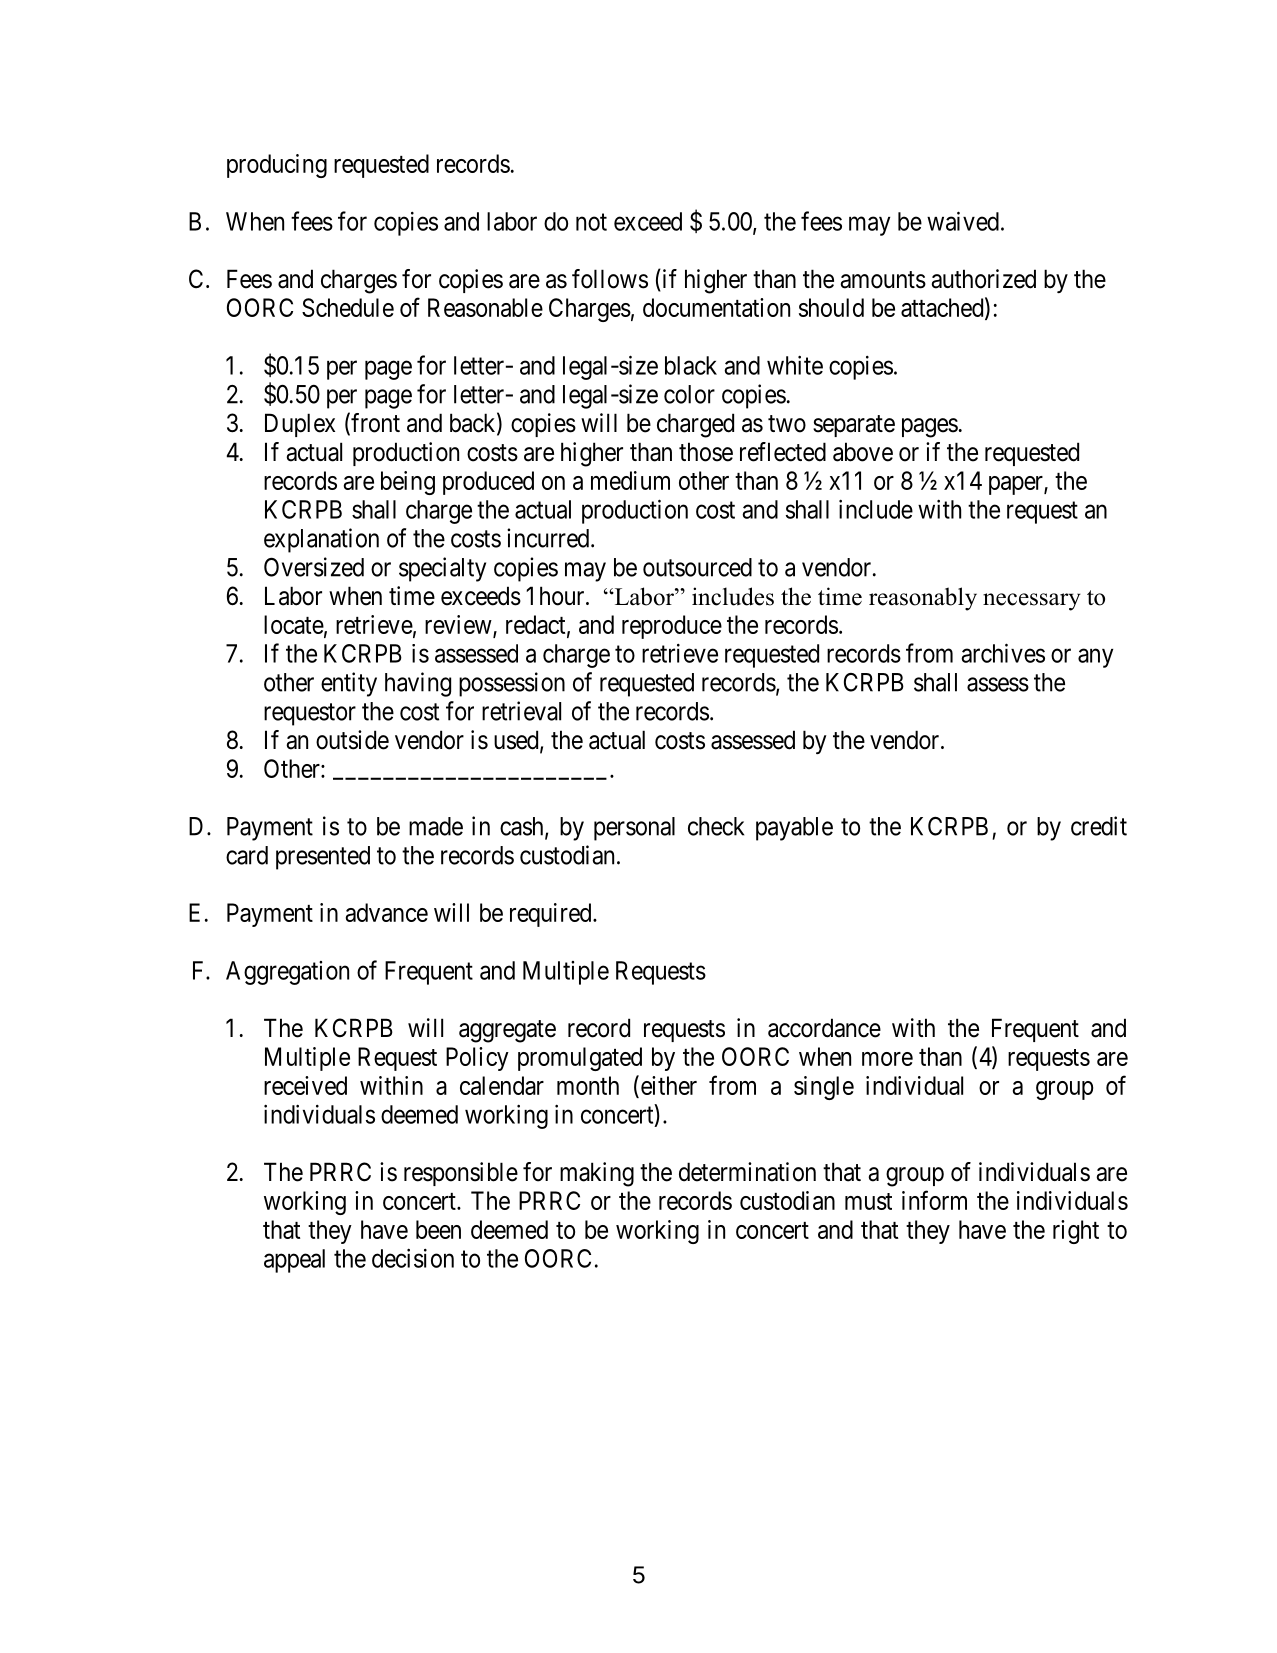 Image resolution: width=1277 pixels, height=1653 pixels. What do you see at coordinates (277, 166) in the document?
I see `producing` at bounding box center [277, 166].
